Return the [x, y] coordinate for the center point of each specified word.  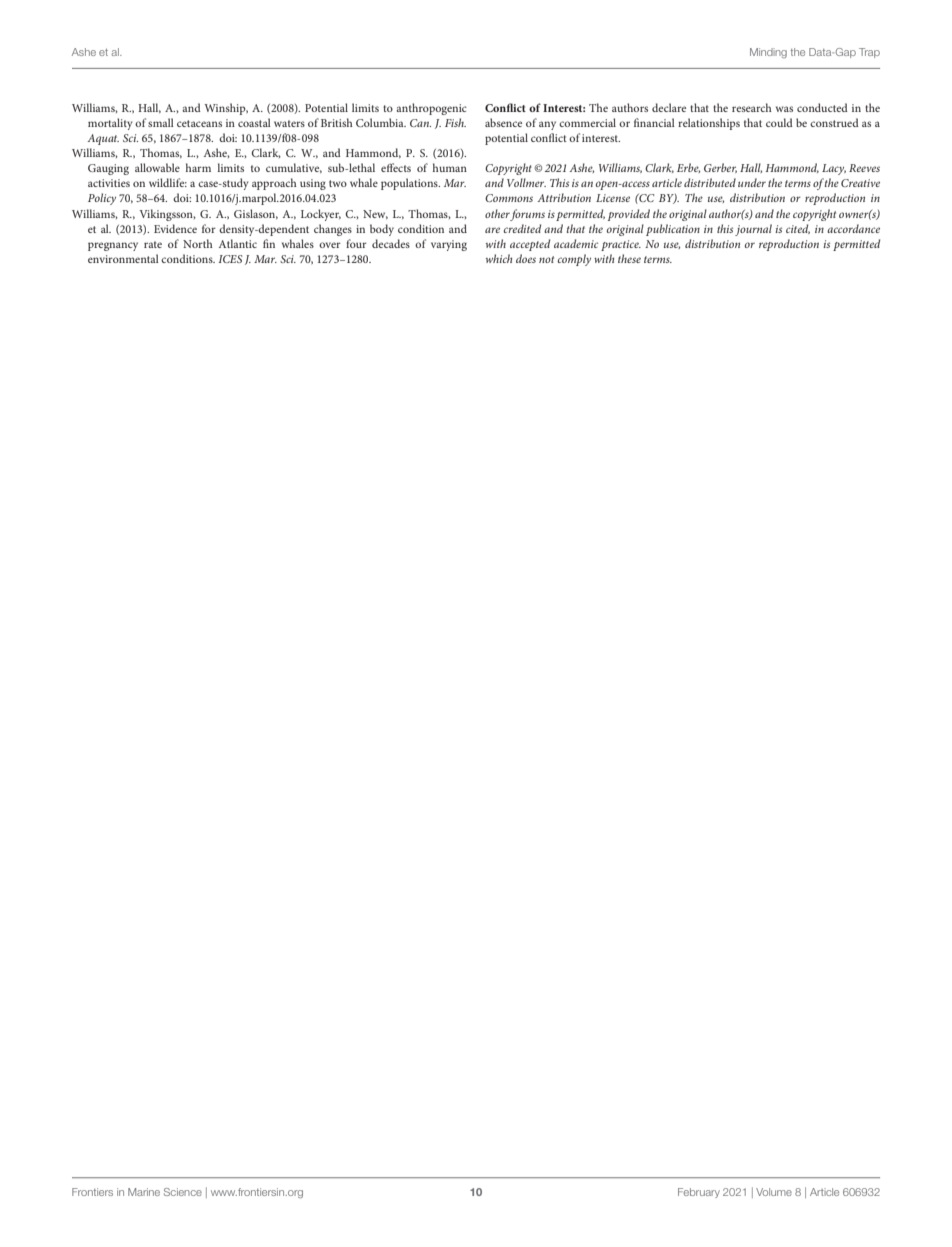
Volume [774, 1192]
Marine [144, 1192]
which [499, 258]
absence [503, 122]
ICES [230, 259]
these [629, 258]
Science [183, 1192]
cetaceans [199, 123]
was [784, 109]
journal [753, 230]
